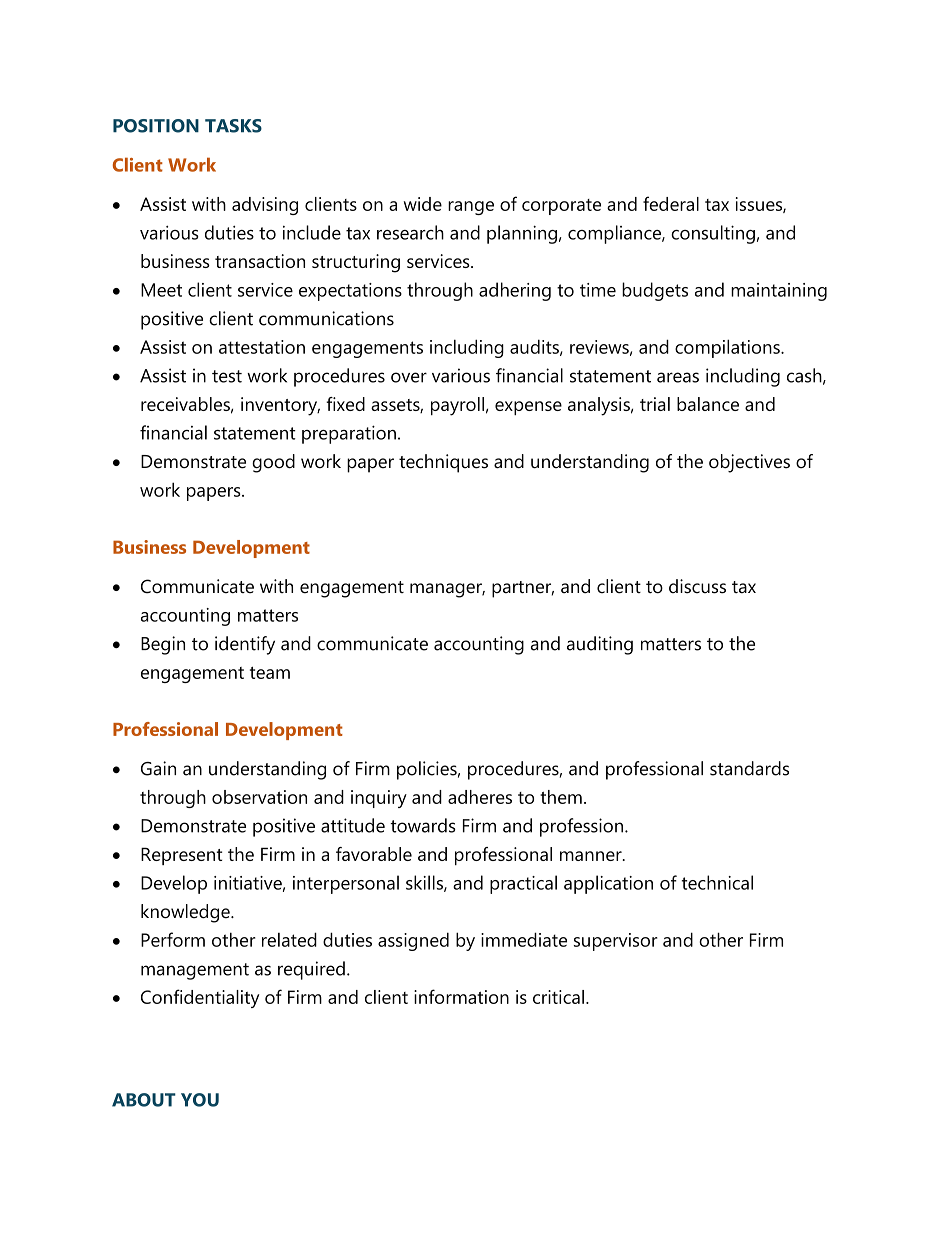 Image resolution: width=952 pixels, height=1233 pixels. What do you see at coordinates (697, 586) in the screenshot?
I see `discuss` at bounding box center [697, 586].
